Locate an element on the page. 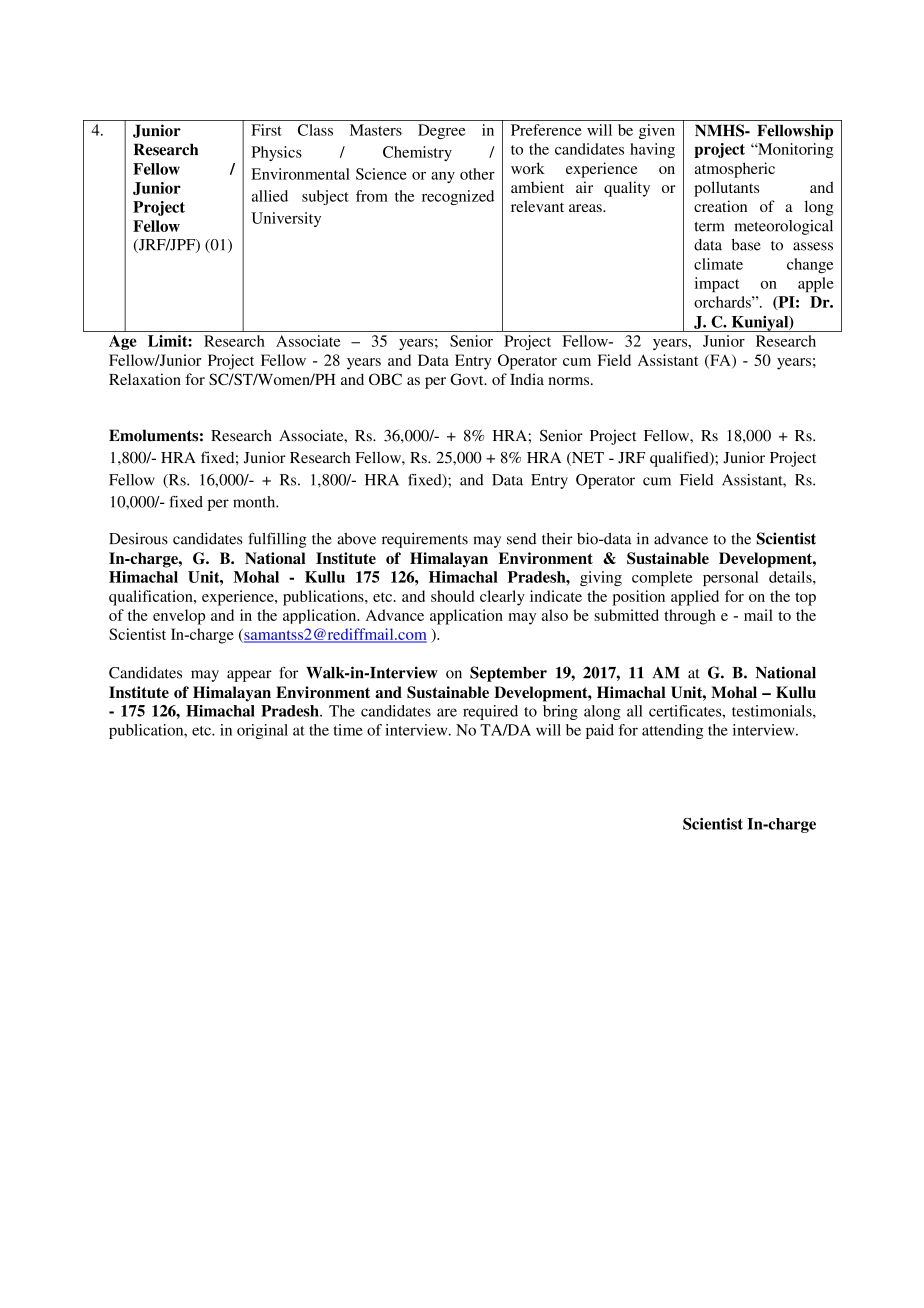 The image size is (924, 1308). personal is located at coordinates (730, 578).
